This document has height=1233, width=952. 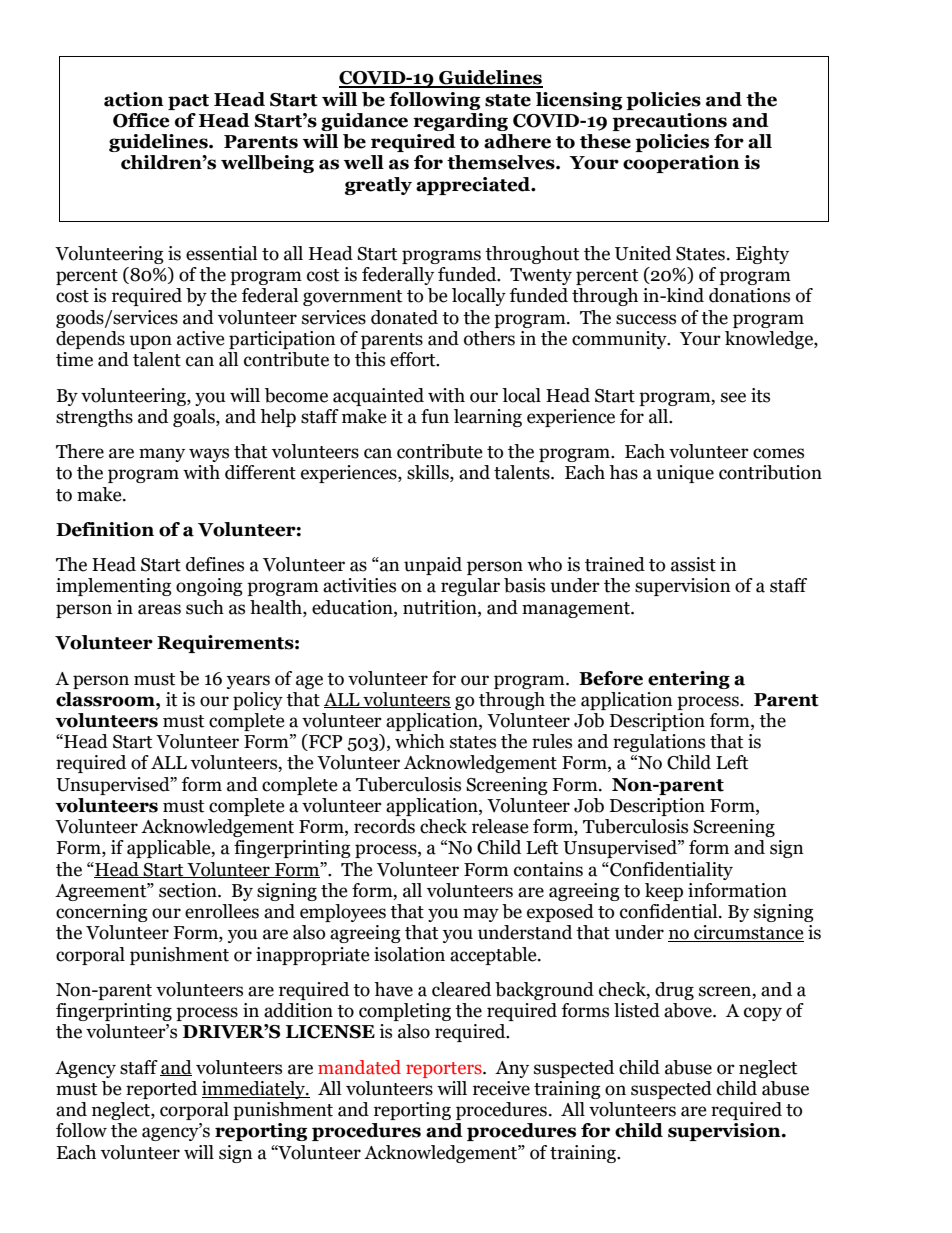 What do you see at coordinates (161, 1090) in the document?
I see `reported` at bounding box center [161, 1090].
